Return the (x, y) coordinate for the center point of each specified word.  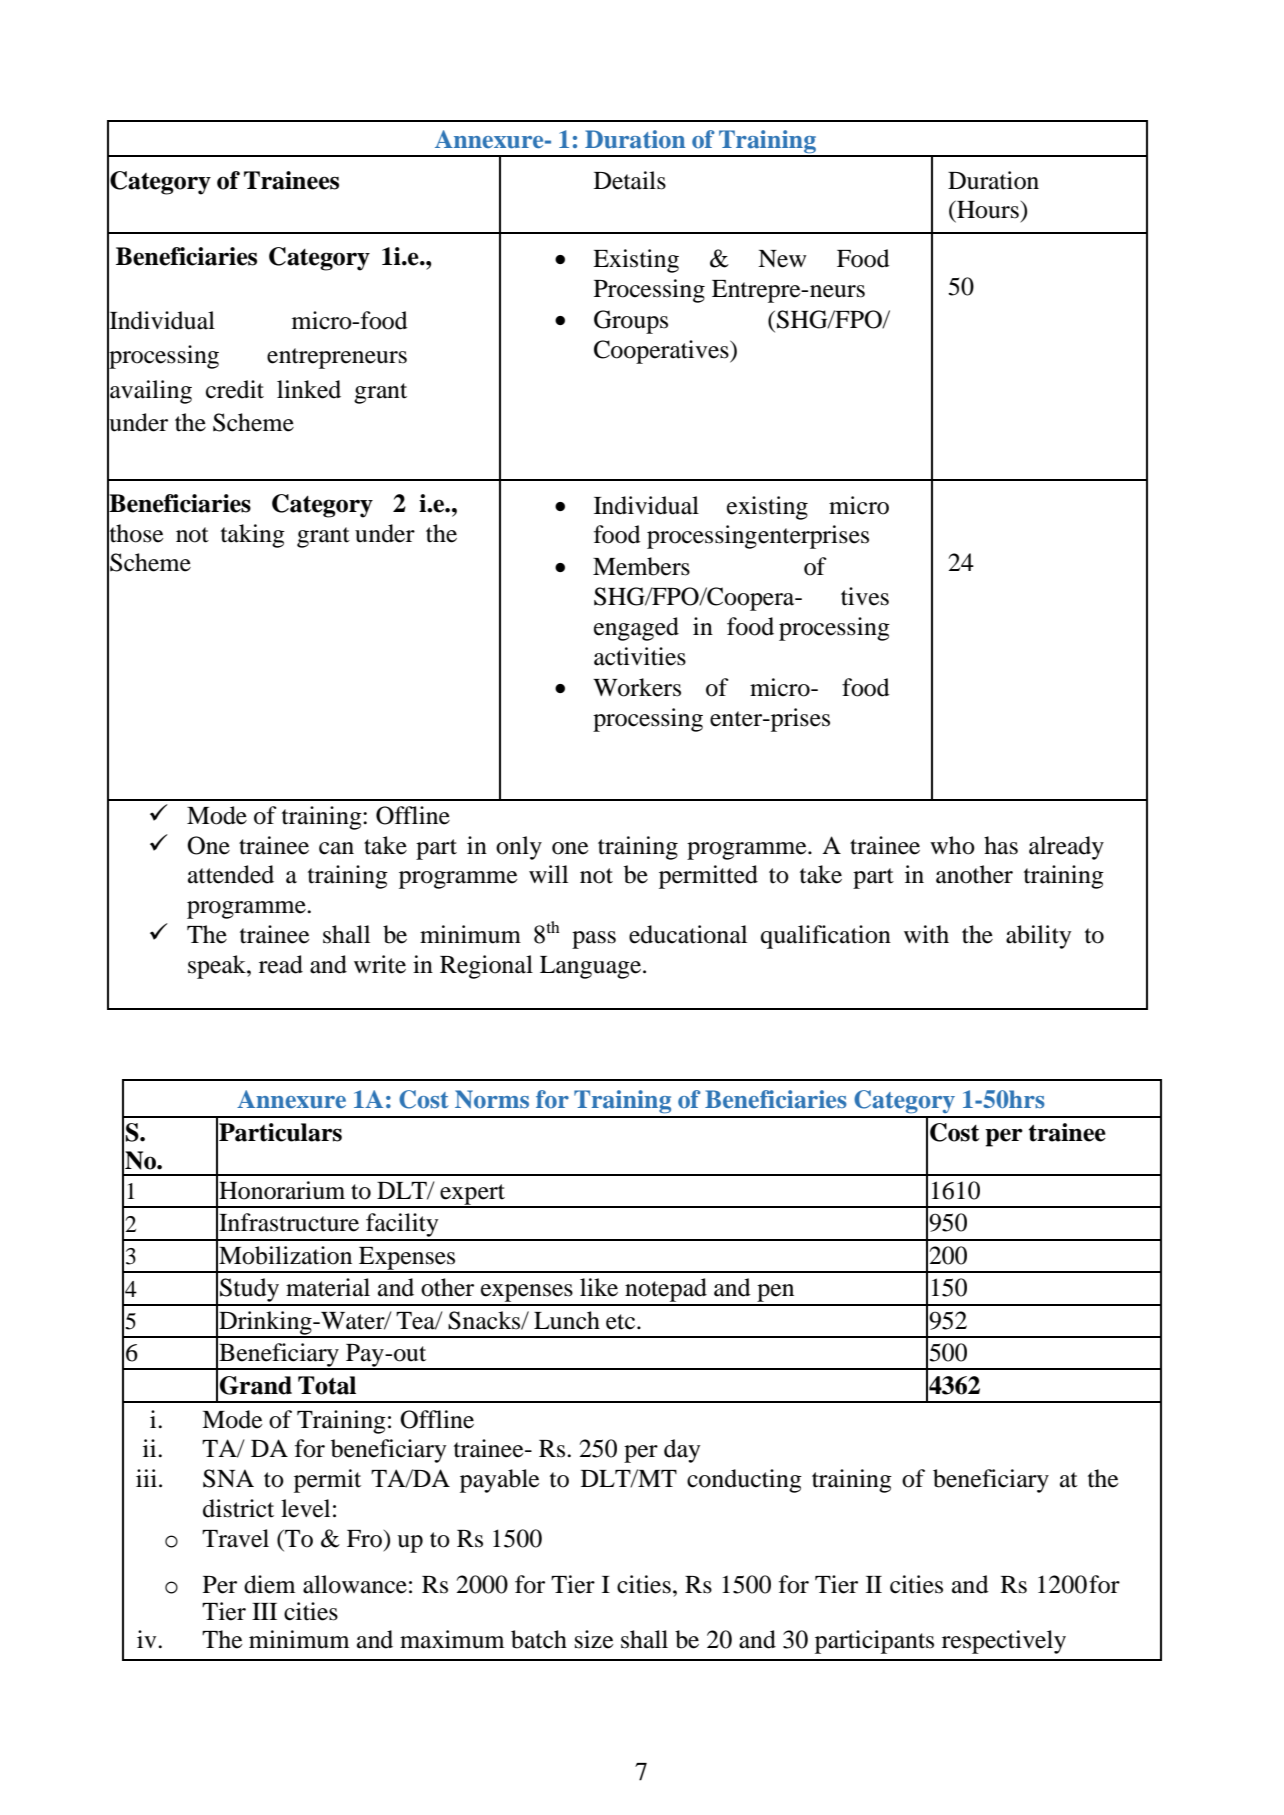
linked (309, 389)
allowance (355, 1584)
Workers (637, 687)
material (328, 1287)
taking (253, 536)
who (952, 845)
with (926, 934)
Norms (492, 1099)
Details (630, 180)
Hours (987, 209)
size (594, 1639)
